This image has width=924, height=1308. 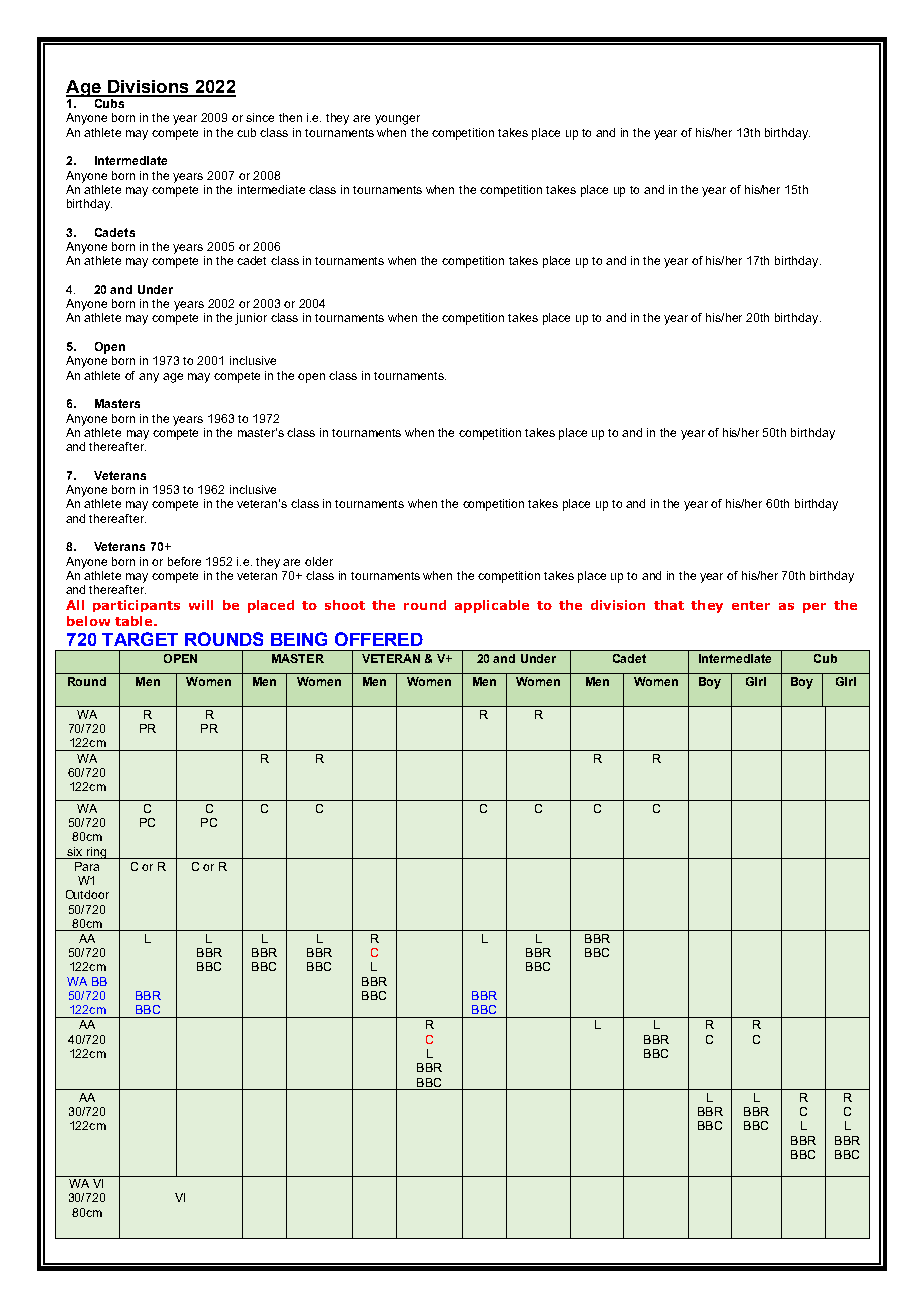 What do you see at coordinates (319, 561) in the image?
I see `older` at bounding box center [319, 561].
